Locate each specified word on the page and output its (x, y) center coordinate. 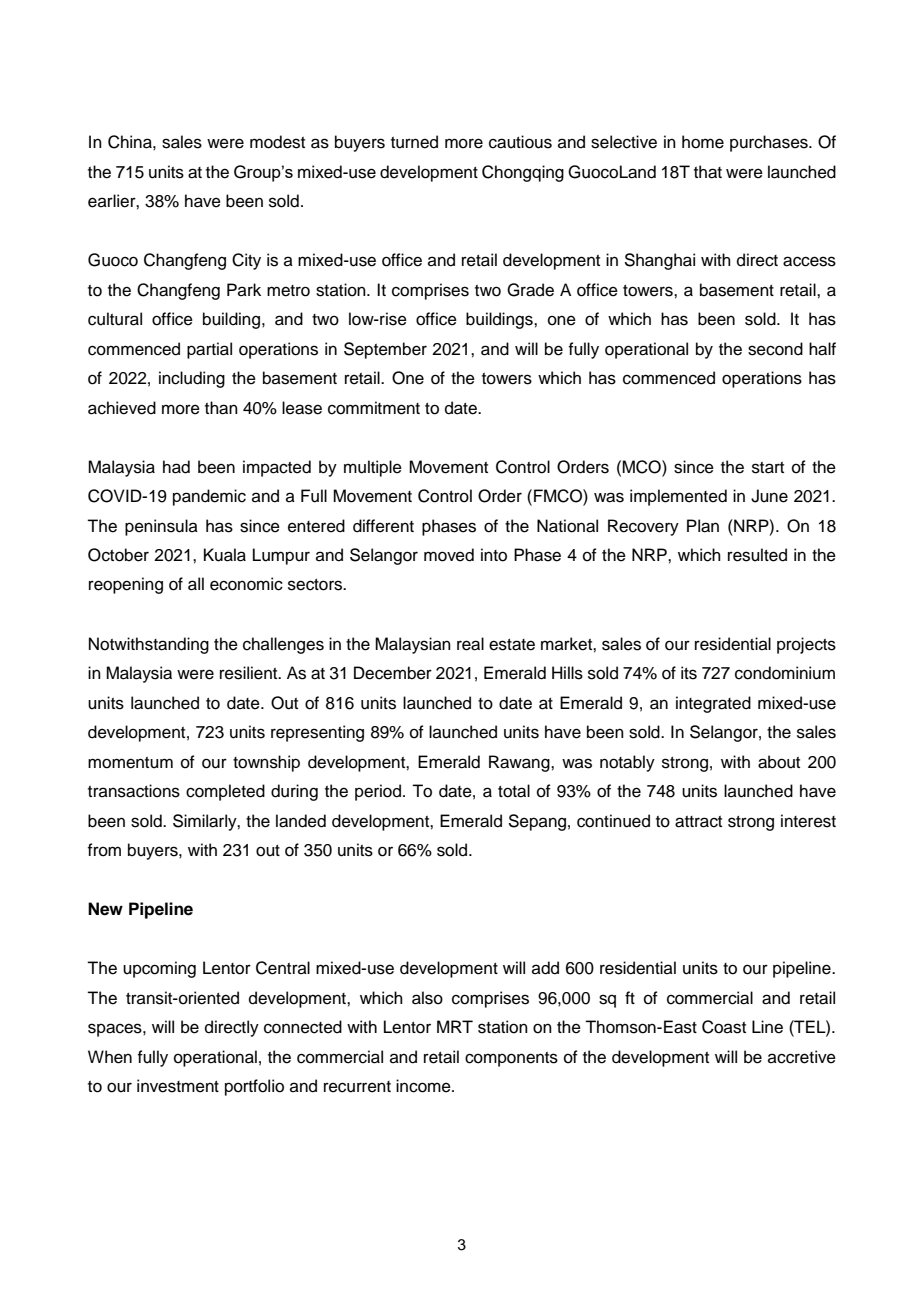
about (779, 762)
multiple (373, 468)
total (514, 791)
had (176, 467)
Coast (724, 1027)
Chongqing (523, 173)
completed (225, 792)
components (511, 1059)
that (708, 172)
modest (277, 142)
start (768, 468)
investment (178, 1086)
